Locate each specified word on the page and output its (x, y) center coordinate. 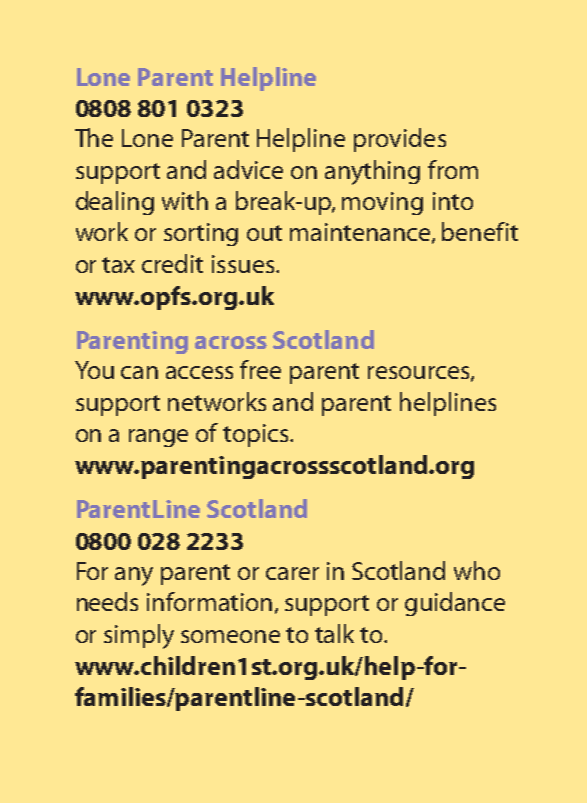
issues (243, 264)
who (477, 570)
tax (118, 265)
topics (257, 435)
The (94, 137)
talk (334, 633)
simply (139, 636)
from (453, 169)
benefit (480, 231)
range (158, 438)
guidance (455, 604)
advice (248, 169)
